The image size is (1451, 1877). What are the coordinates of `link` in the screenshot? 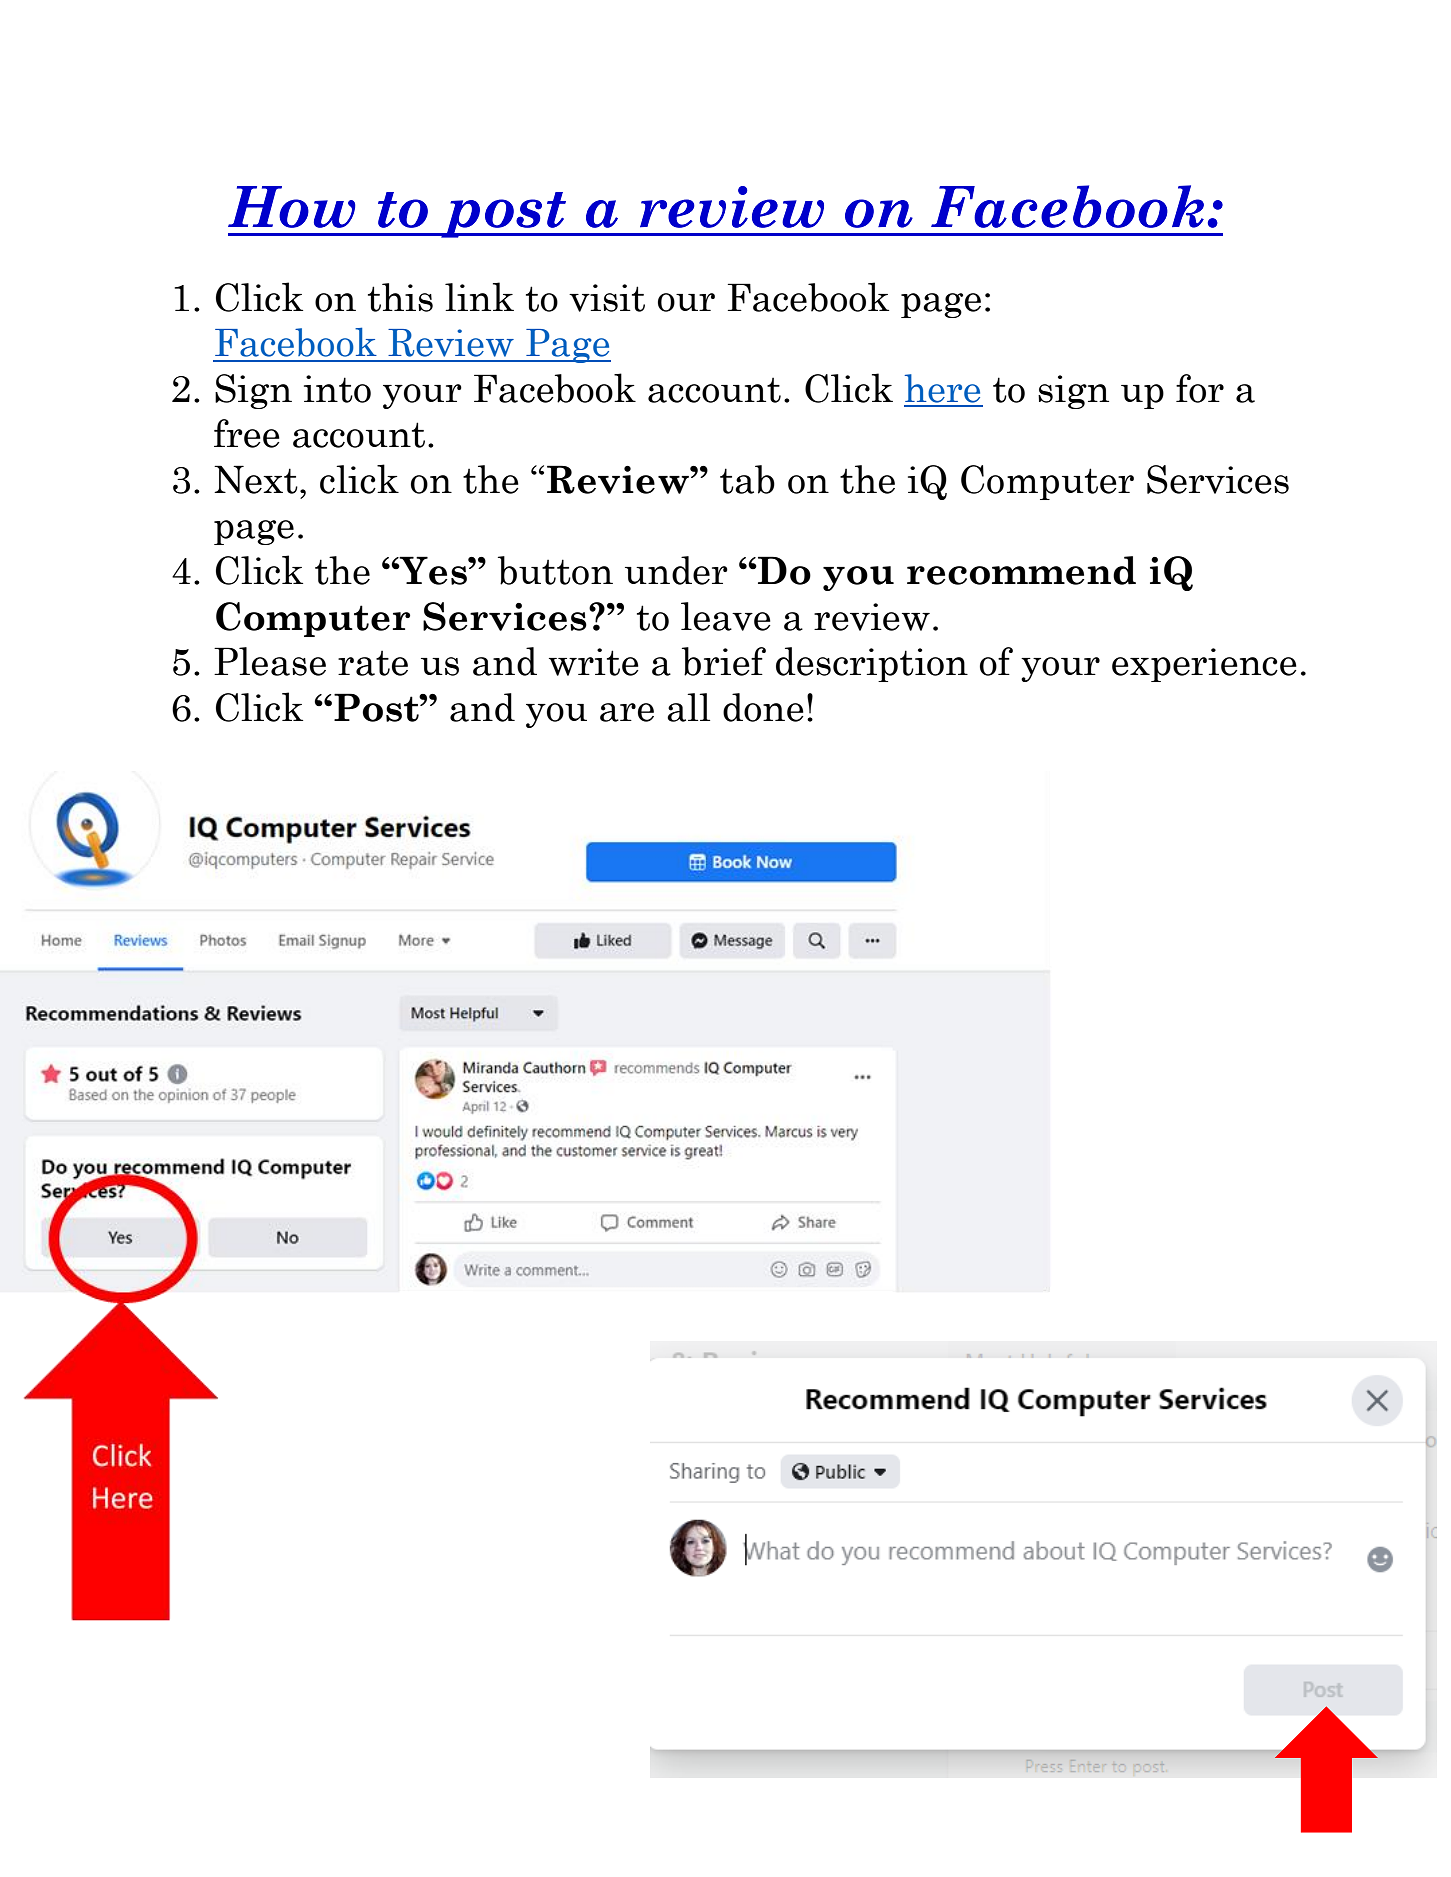 It's located at (479, 296).
